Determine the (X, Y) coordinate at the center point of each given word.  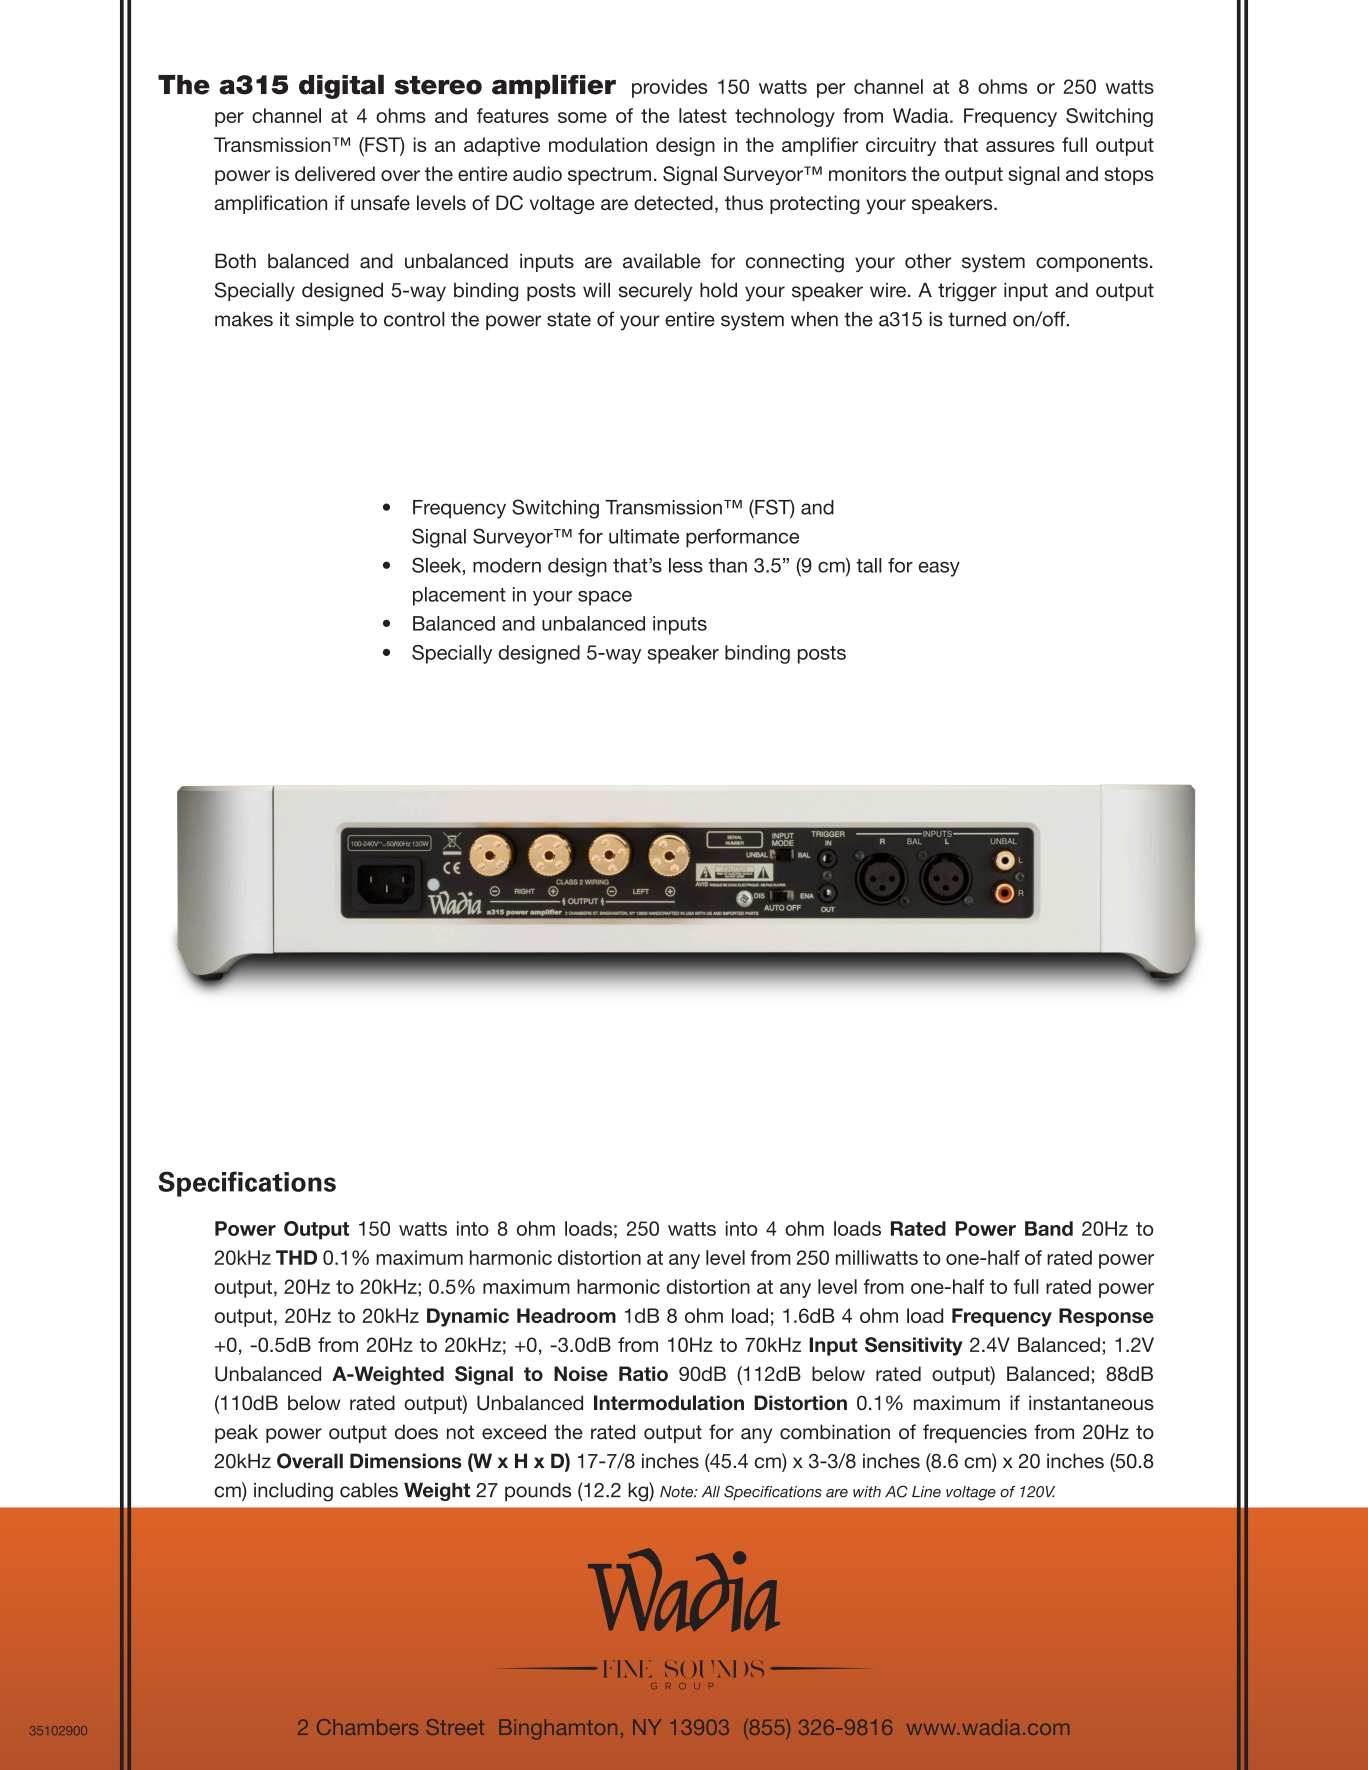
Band (1049, 1228)
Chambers (367, 1727)
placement (459, 596)
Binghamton (558, 1729)
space (605, 598)
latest (703, 115)
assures (1020, 146)
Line (926, 1492)
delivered (335, 173)
